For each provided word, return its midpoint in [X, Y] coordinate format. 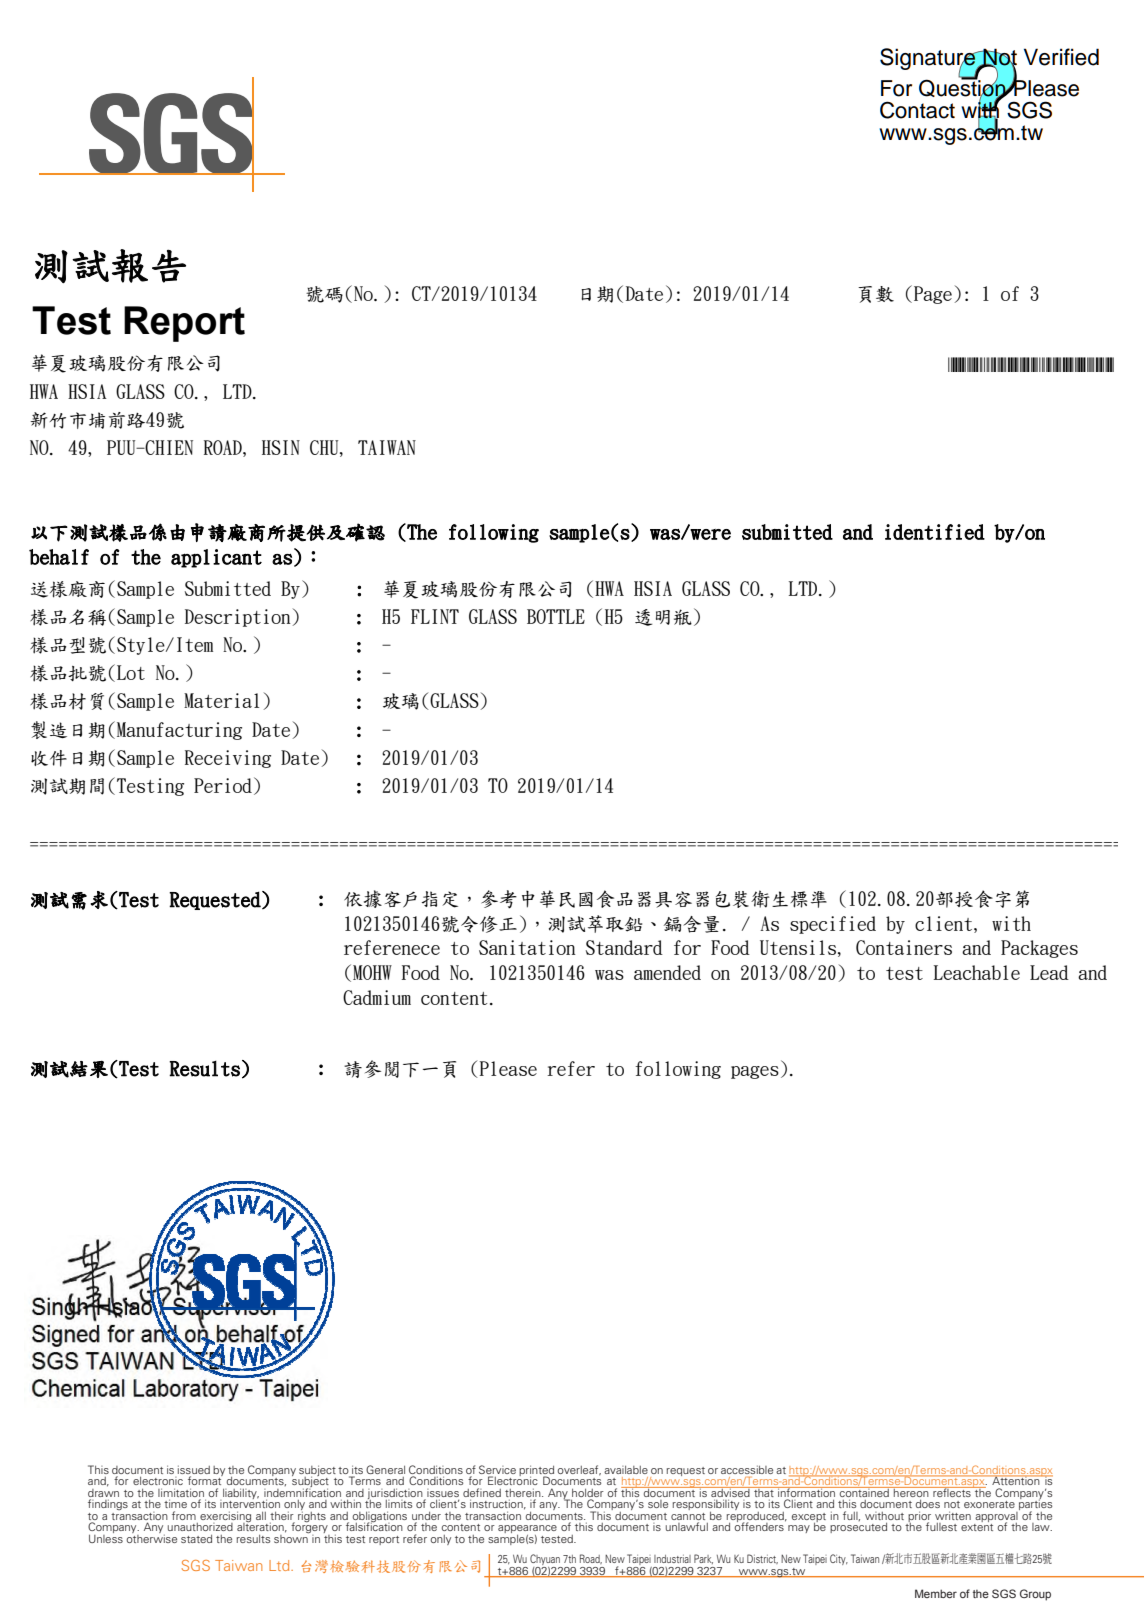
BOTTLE [556, 616]
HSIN [281, 447]
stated [196, 1539]
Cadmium [377, 997]
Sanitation [527, 947]
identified [935, 532]
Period [223, 785]
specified [833, 925]
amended [667, 972]
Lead [1049, 972]
